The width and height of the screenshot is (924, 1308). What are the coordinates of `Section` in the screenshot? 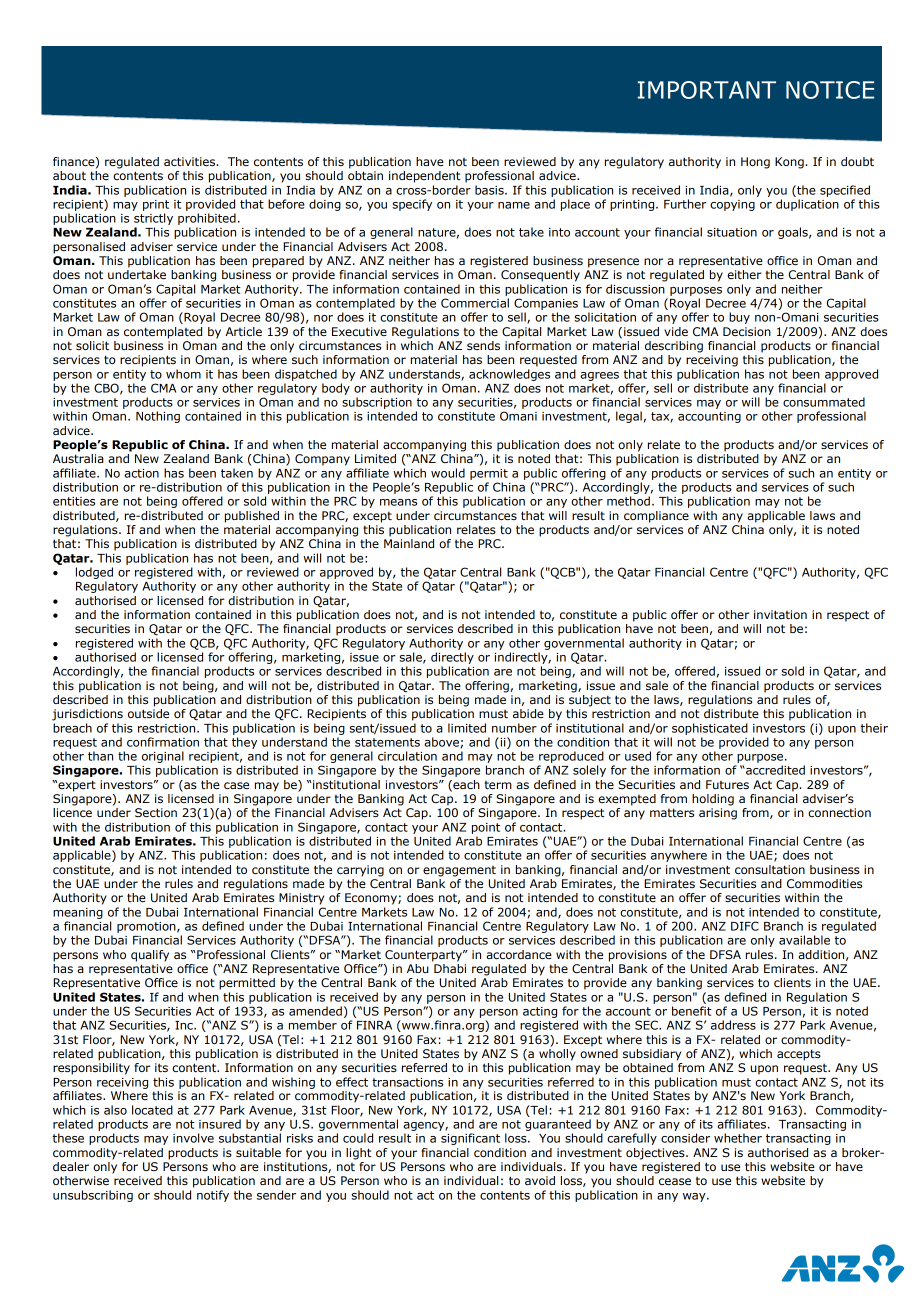 It's located at (156, 812).
